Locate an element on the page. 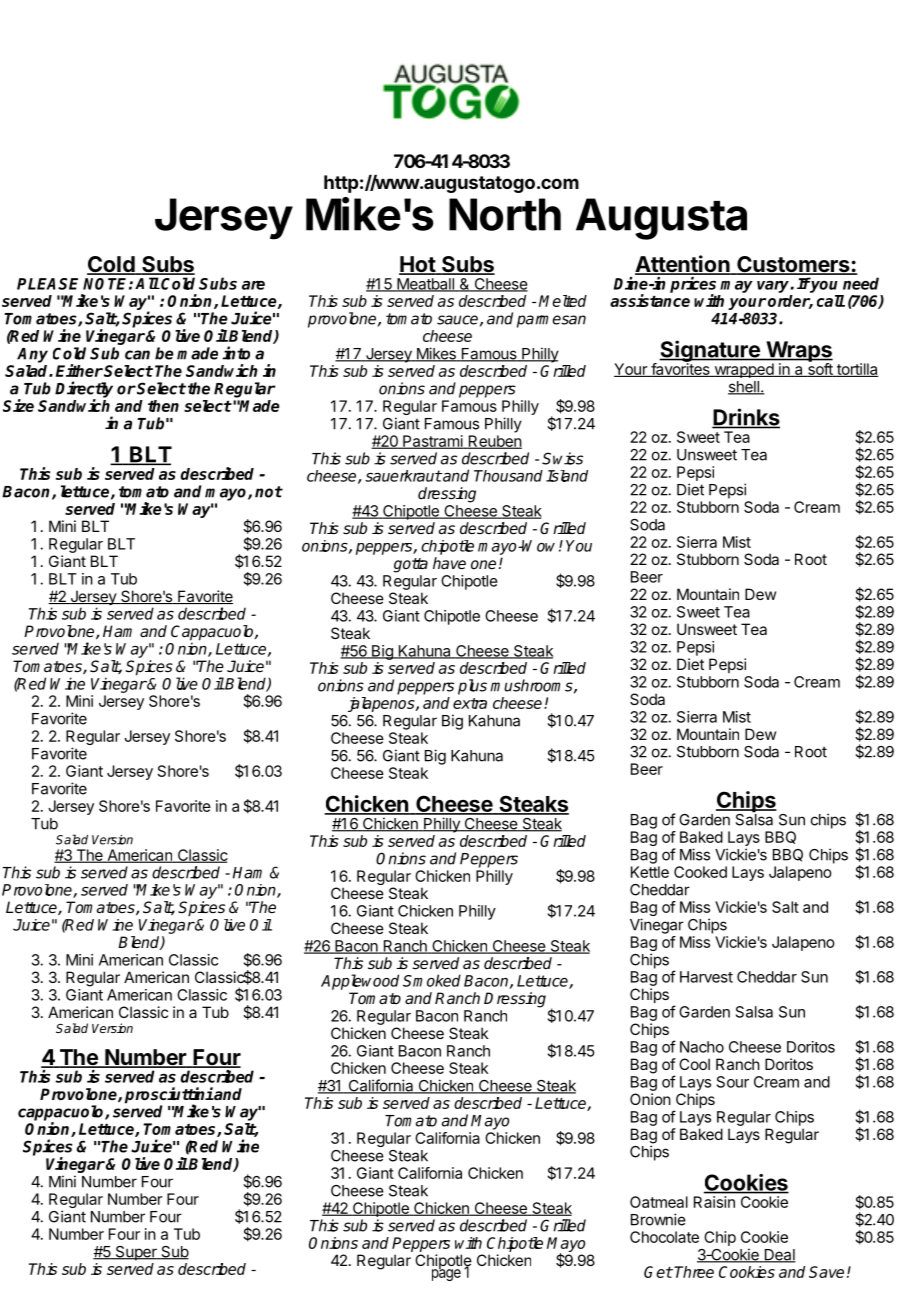 The image size is (924, 1308). Super is located at coordinates (136, 1253).
